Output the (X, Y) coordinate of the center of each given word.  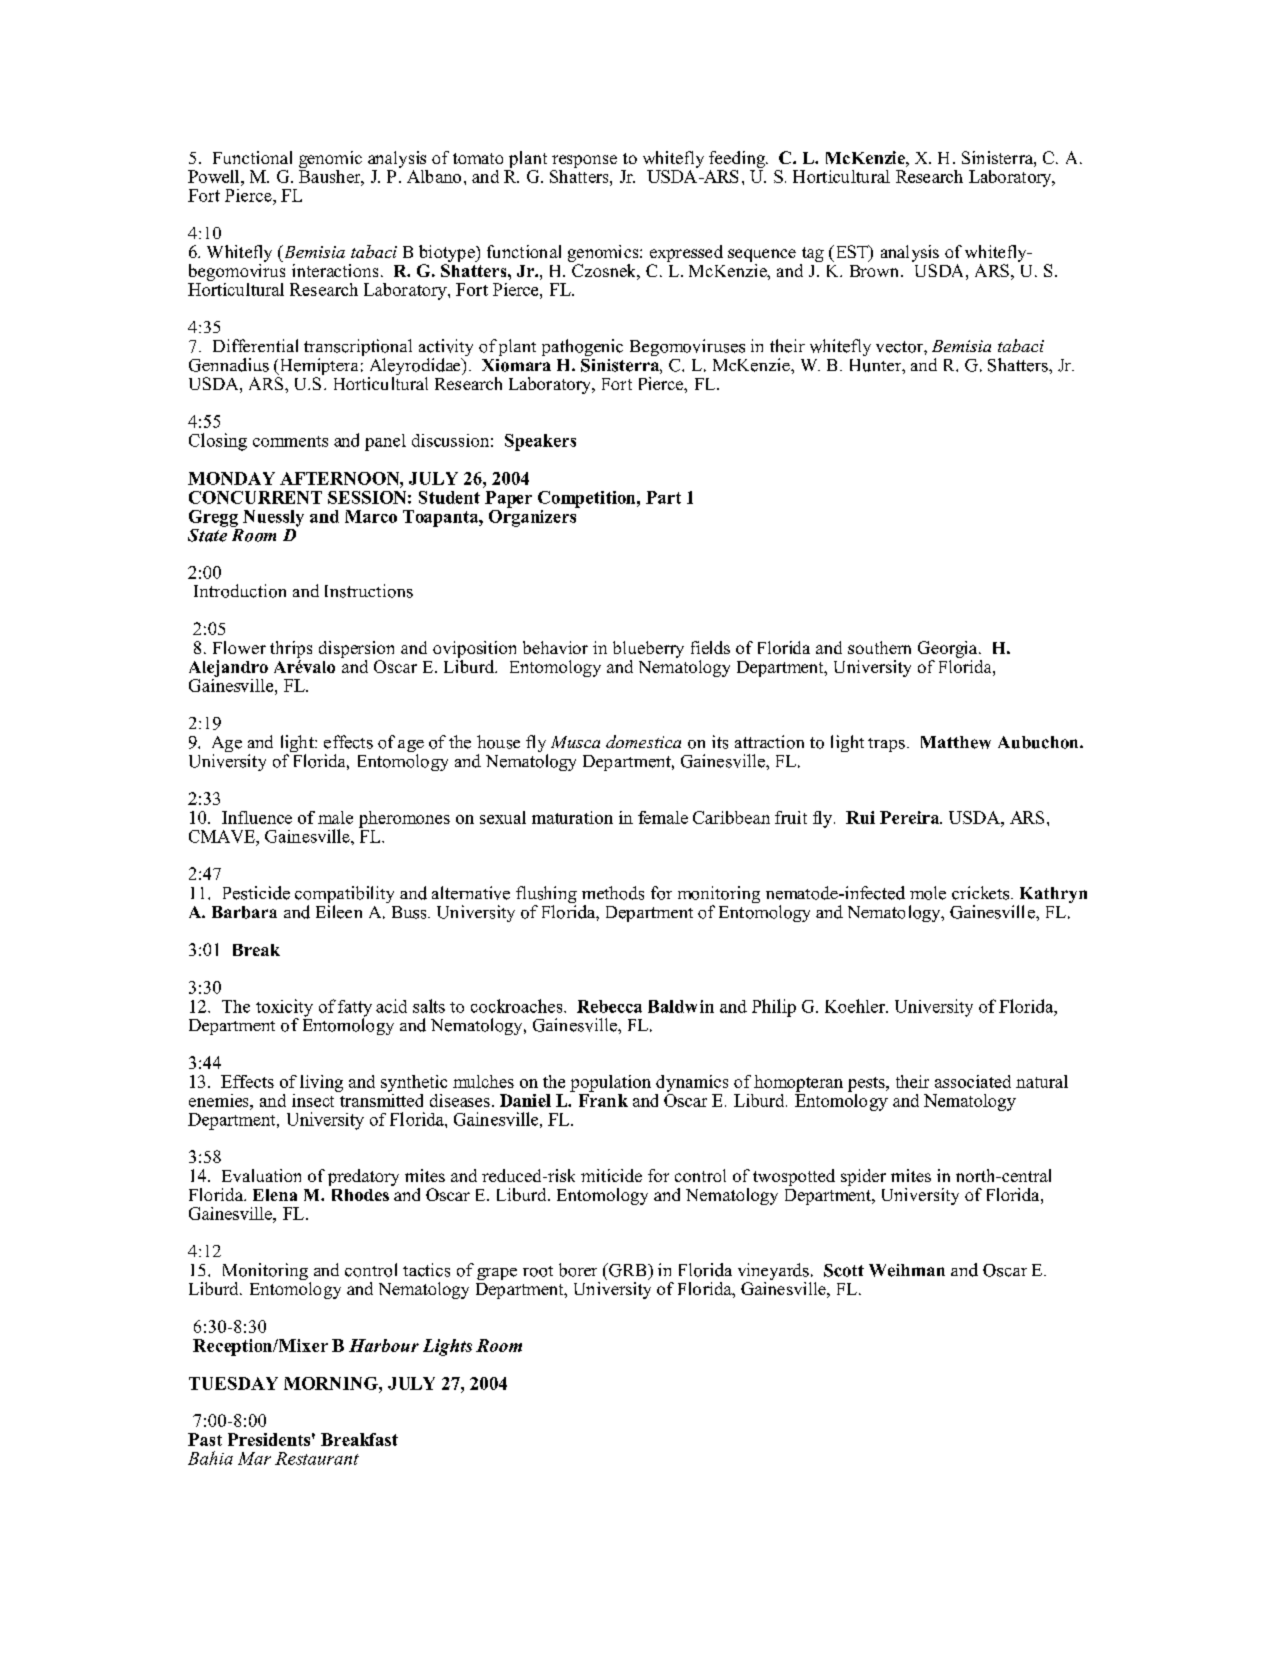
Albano (434, 176)
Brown (876, 271)
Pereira (911, 817)
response (584, 163)
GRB (628, 1270)
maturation (572, 817)
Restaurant (317, 1458)
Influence (257, 817)
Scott (844, 1270)
